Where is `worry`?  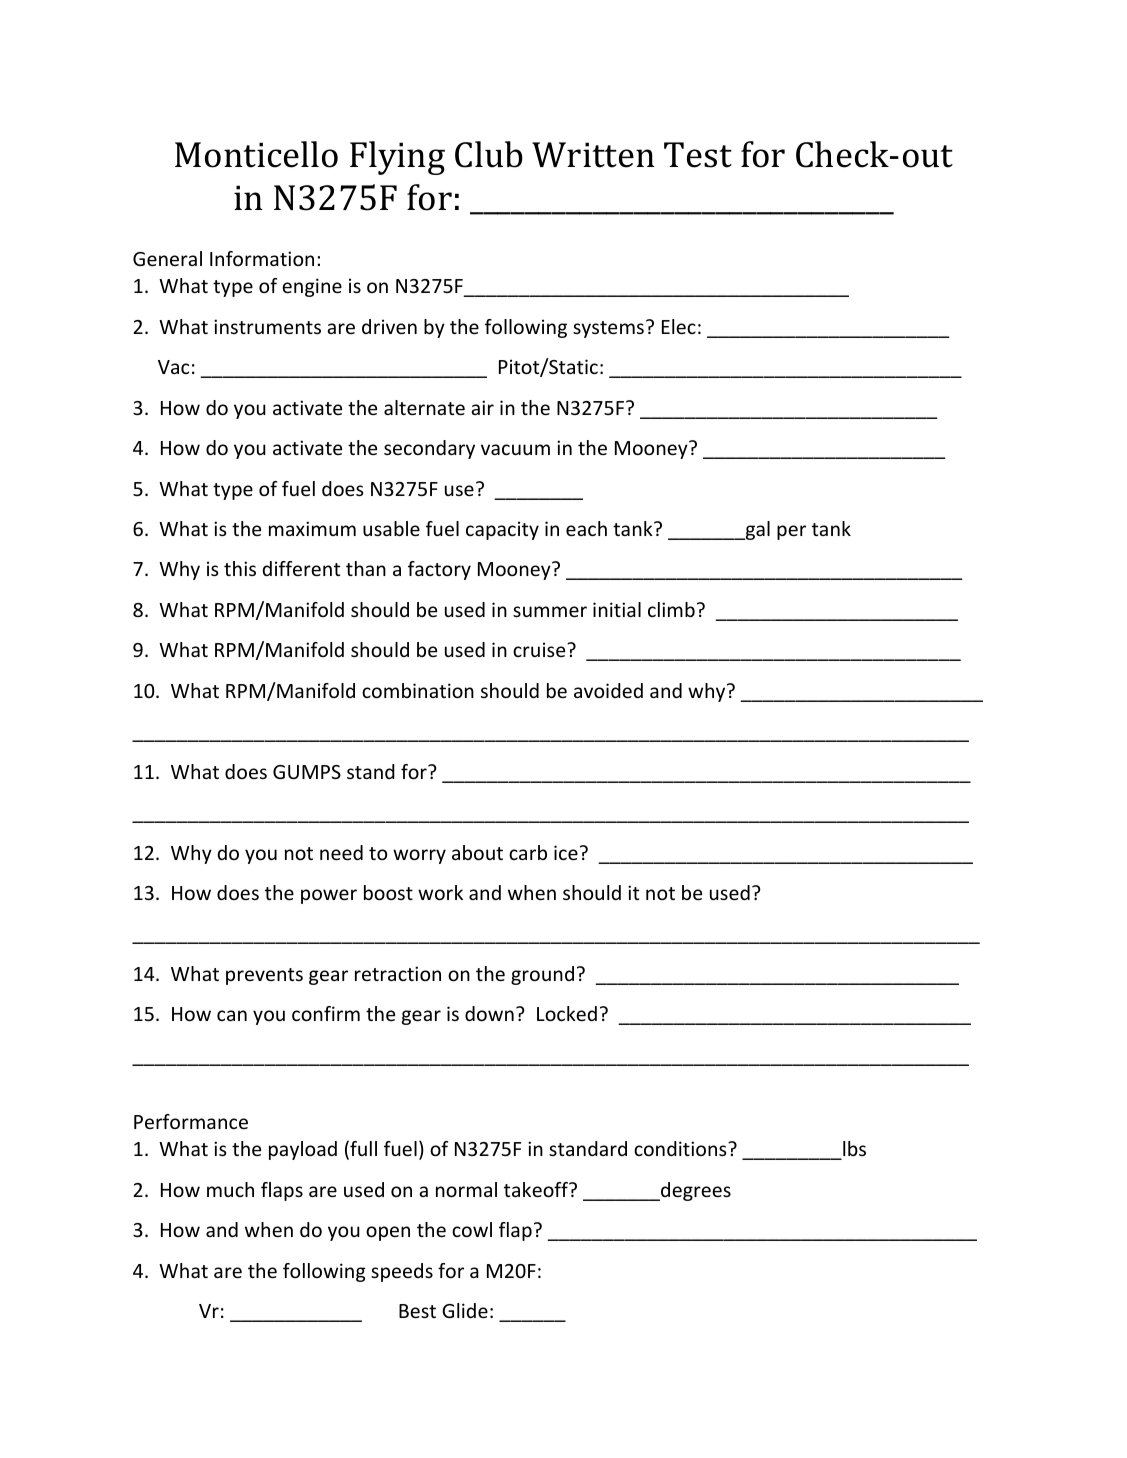 worry is located at coordinates (419, 856).
